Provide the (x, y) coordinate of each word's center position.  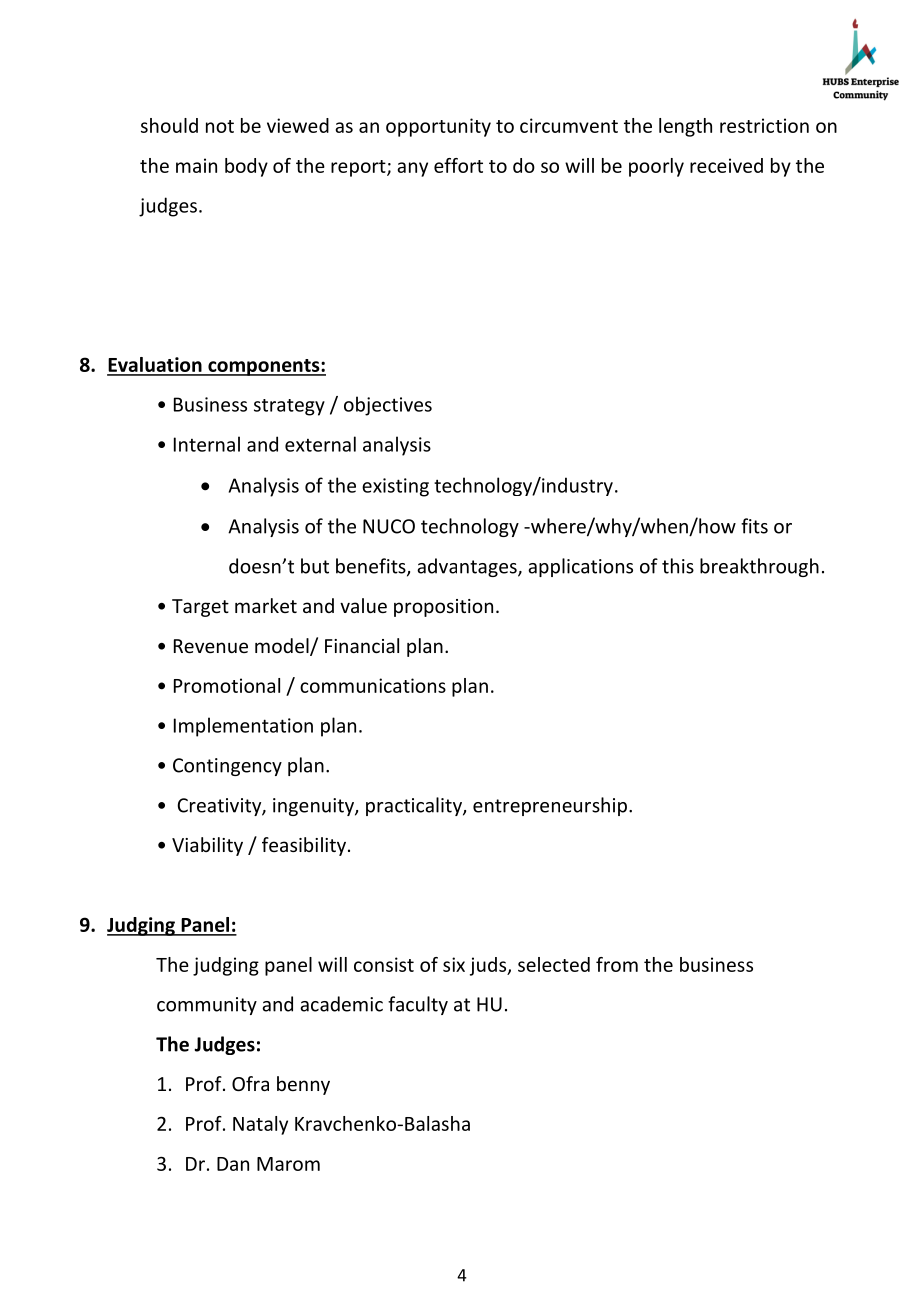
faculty (418, 1005)
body (246, 167)
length (685, 127)
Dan (233, 1164)
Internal (207, 444)
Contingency (227, 767)
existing (395, 487)
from (617, 964)
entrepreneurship (550, 806)
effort (458, 165)
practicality (415, 806)
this (678, 566)
